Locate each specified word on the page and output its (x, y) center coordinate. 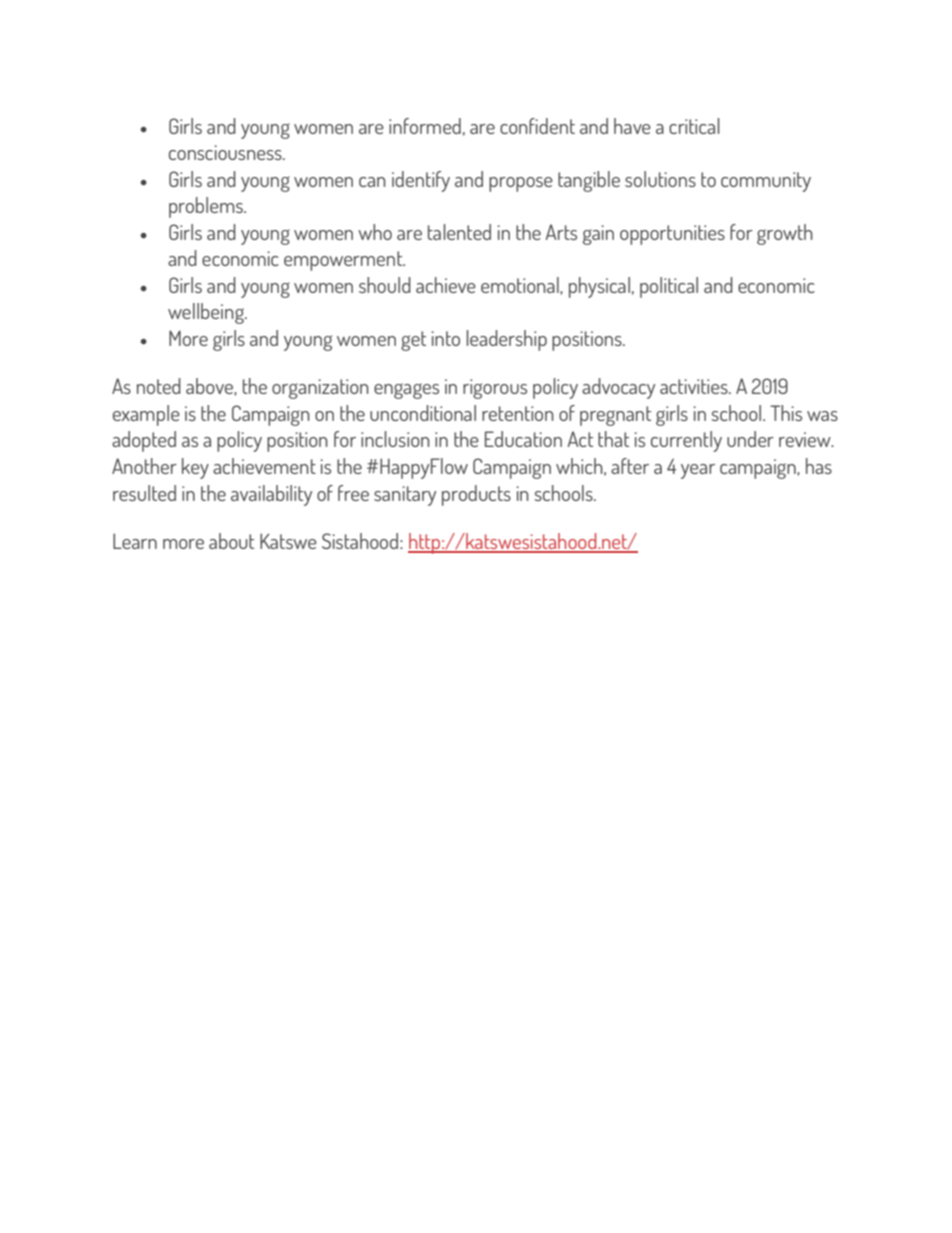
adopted (144, 441)
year (698, 471)
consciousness (226, 152)
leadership (506, 340)
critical (694, 126)
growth (785, 234)
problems (207, 207)
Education (523, 439)
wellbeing (207, 313)
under (750, 439)
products (476, 495)
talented (459, 232)
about (231, 541)
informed (425, 126)
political (669, 287)
